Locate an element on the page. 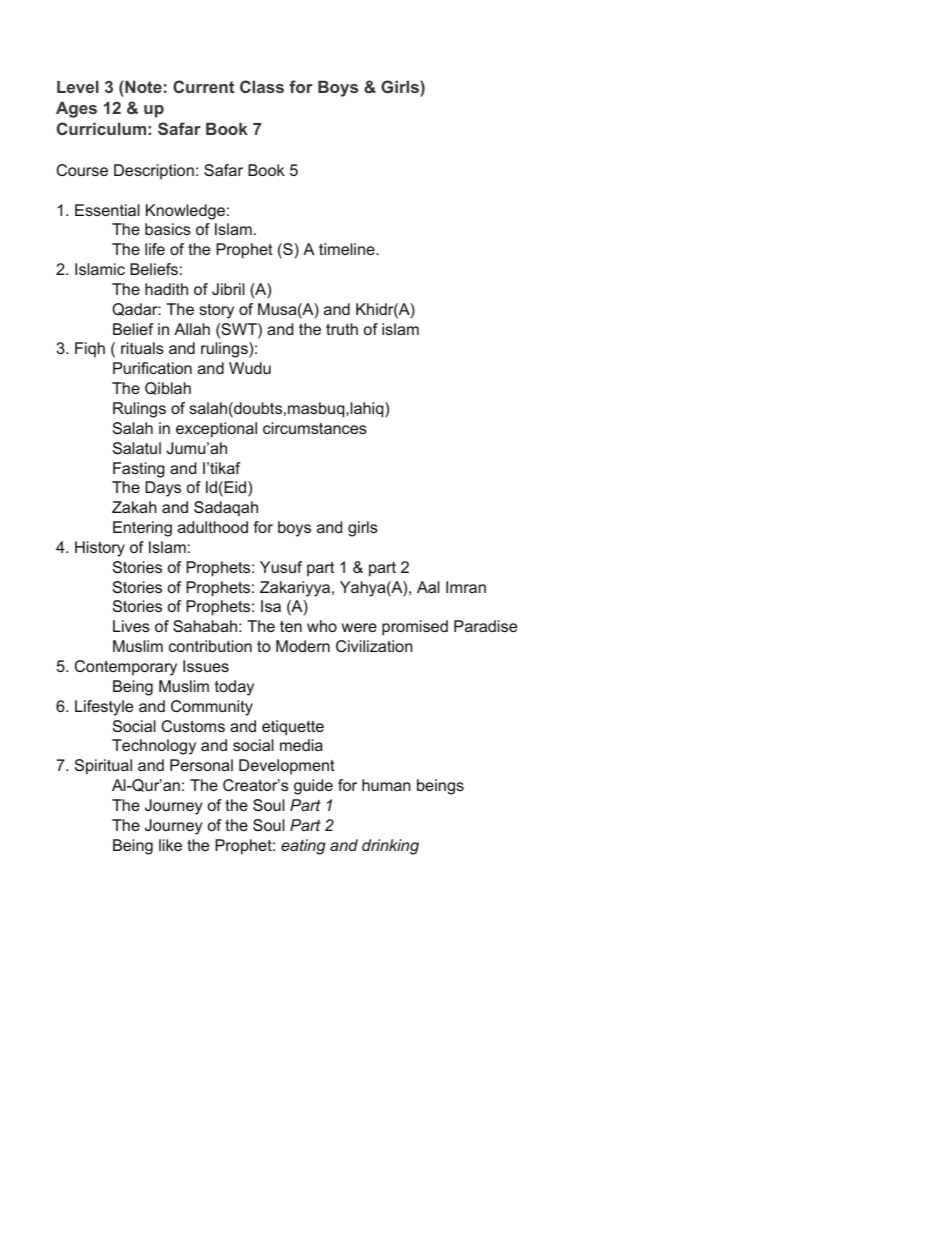 The image size is (952, 1233). Class is located at coordinates (262, 86).
